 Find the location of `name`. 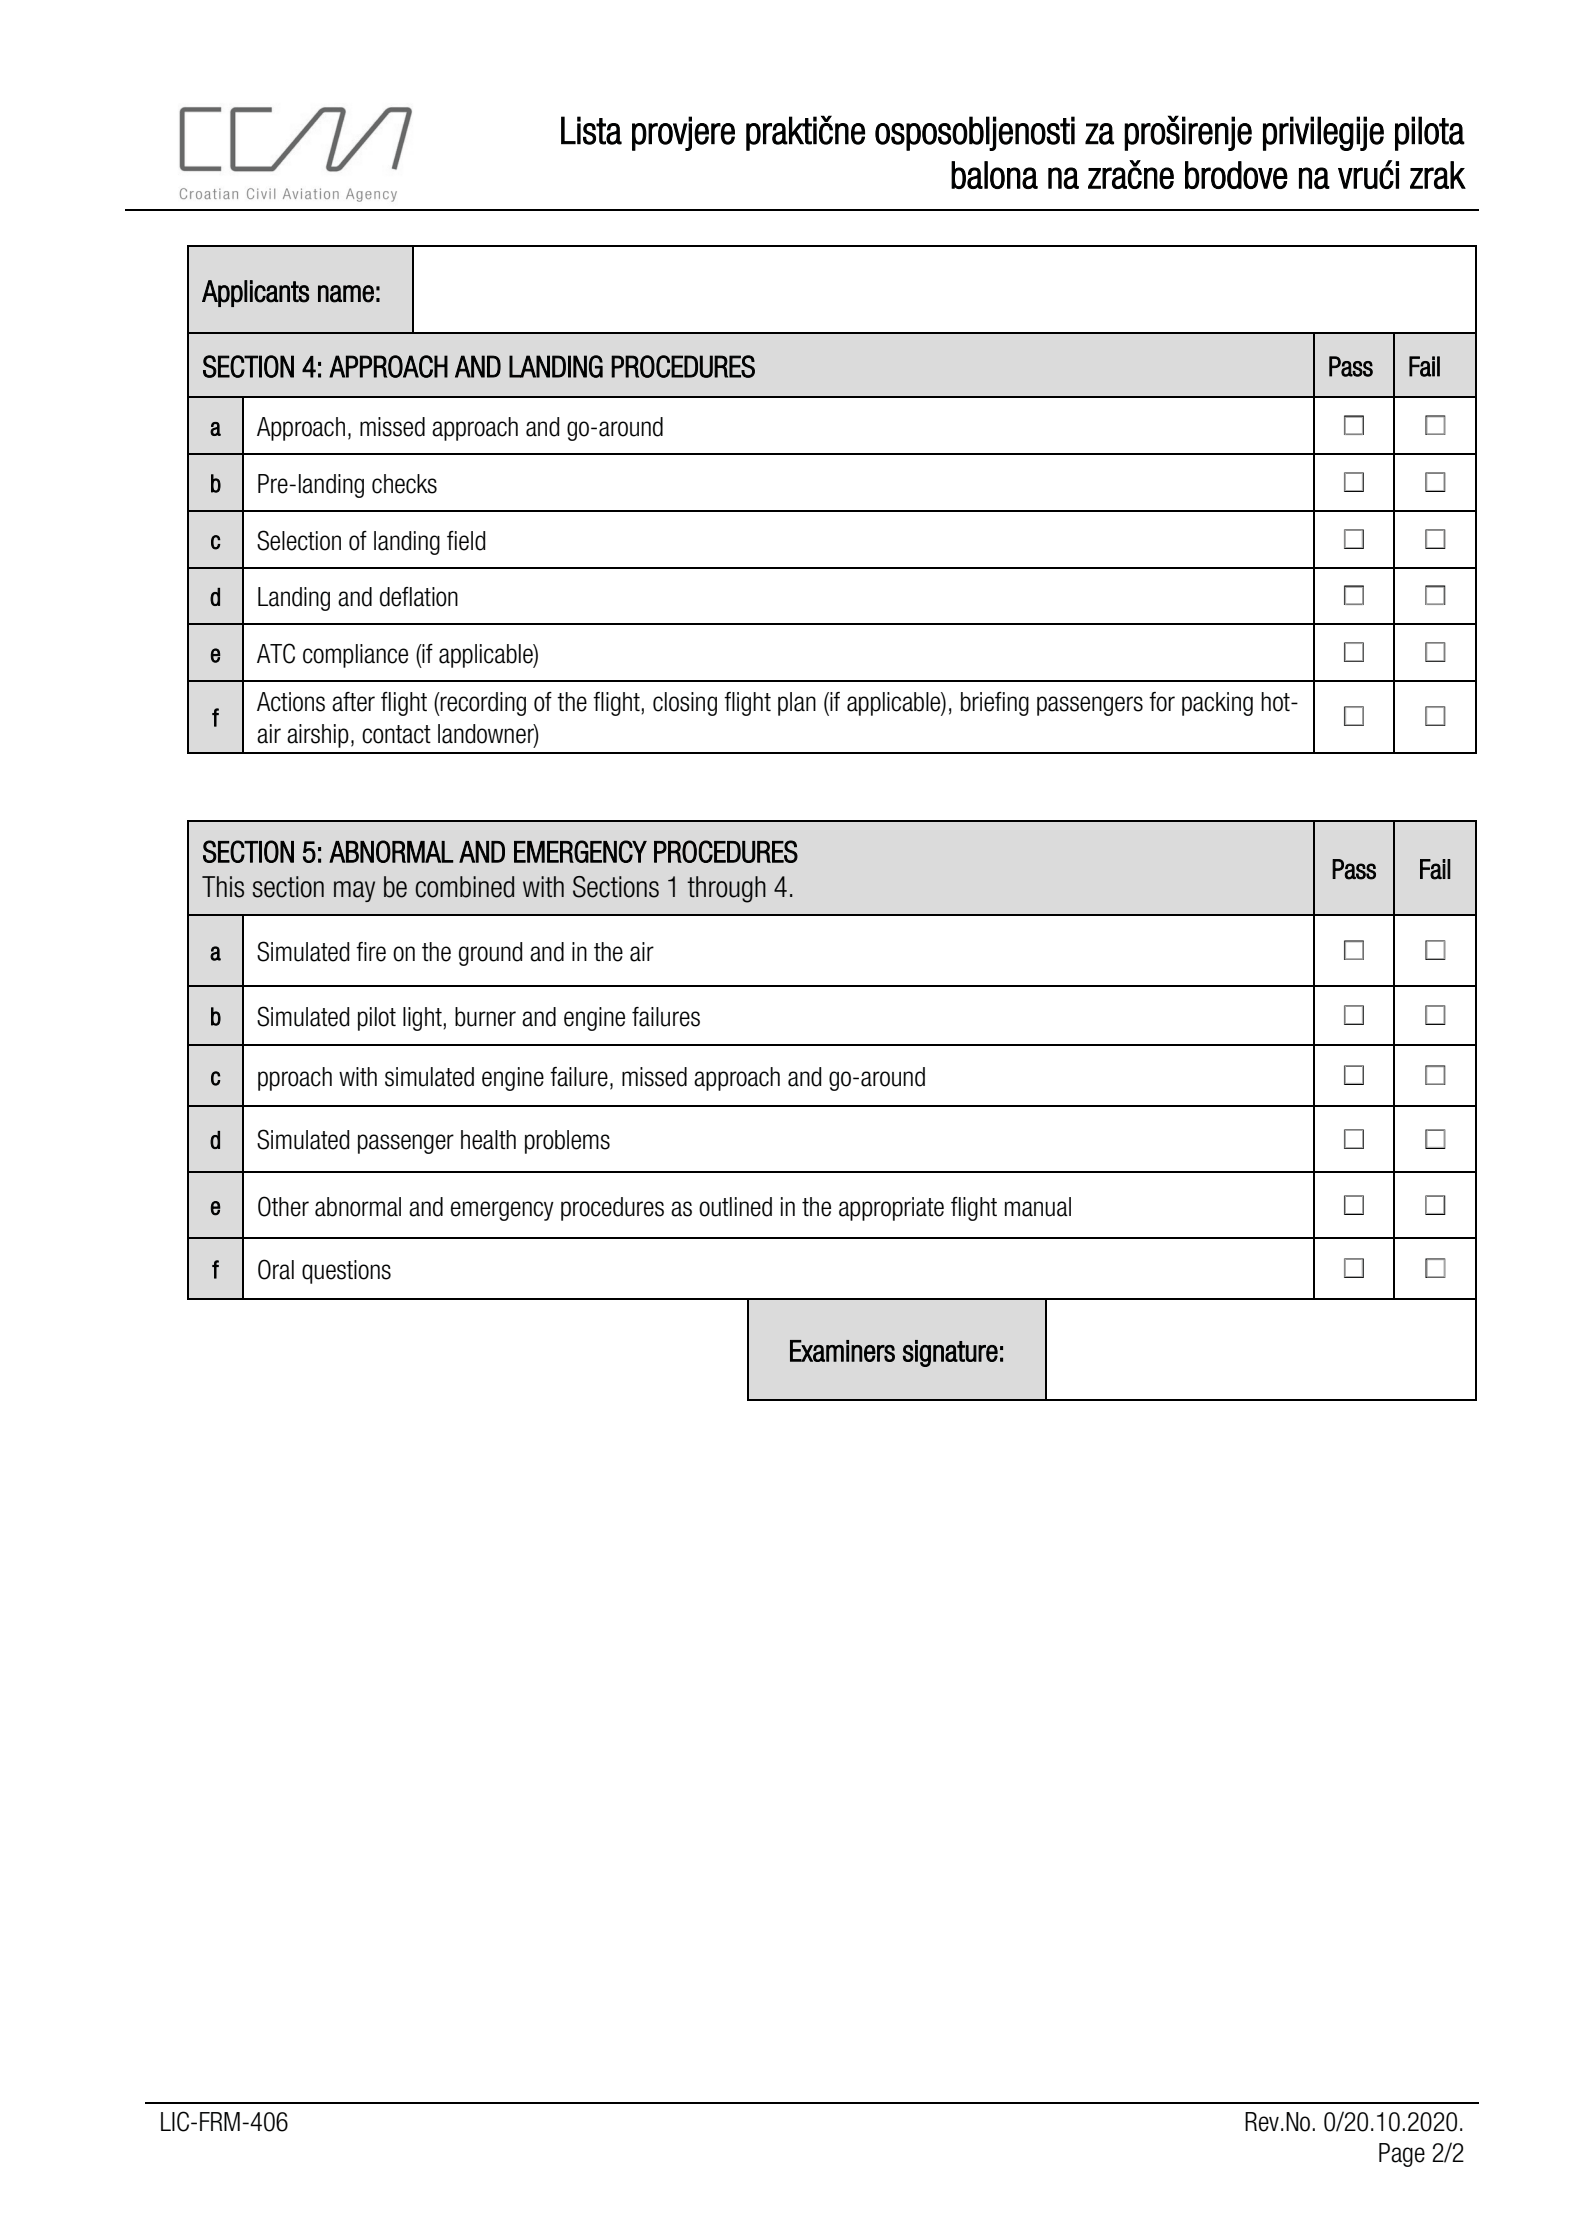

name is located at coordinates (346, 294).
